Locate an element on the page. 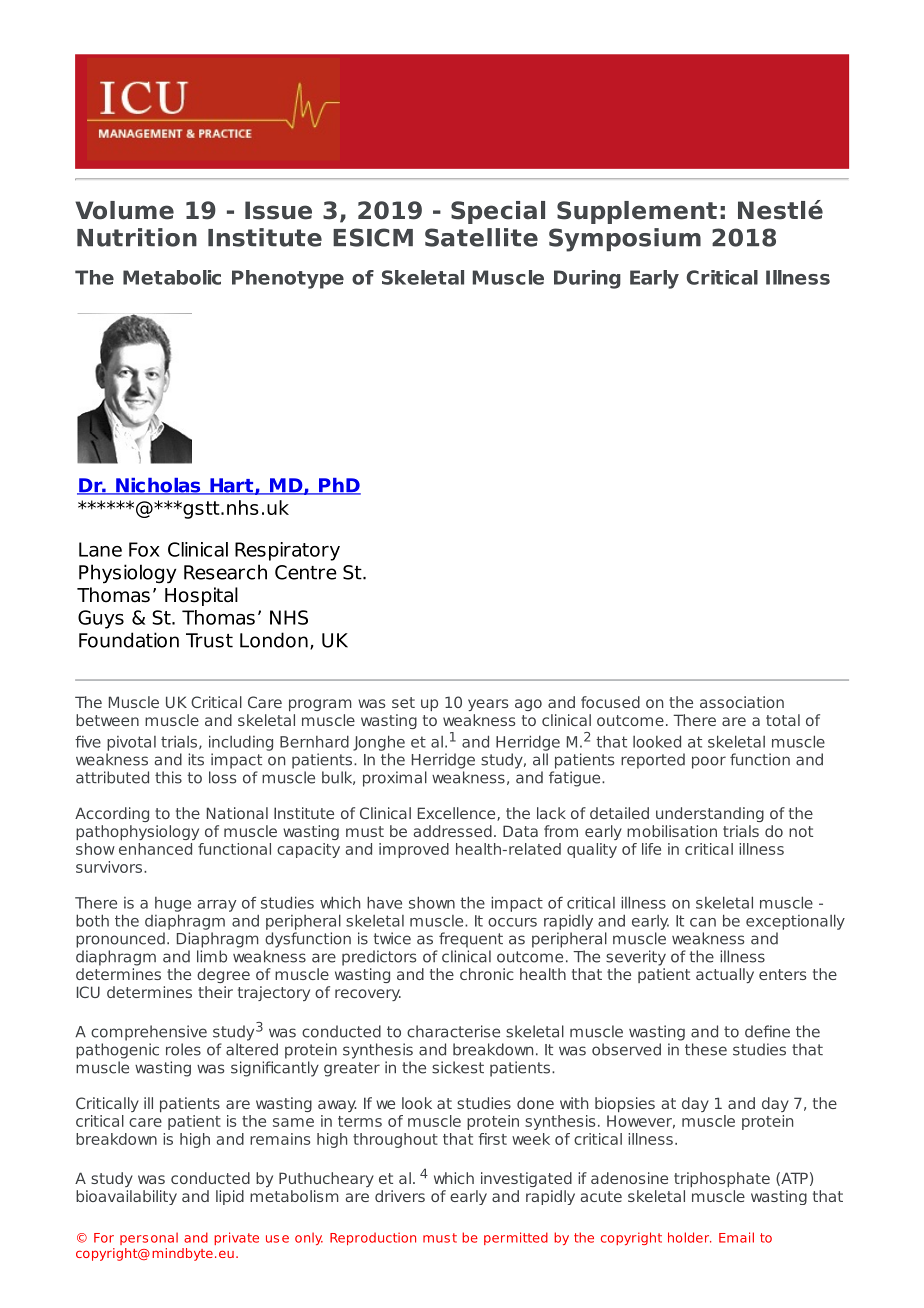  Nutrition is located at coordinates (137, 237).
